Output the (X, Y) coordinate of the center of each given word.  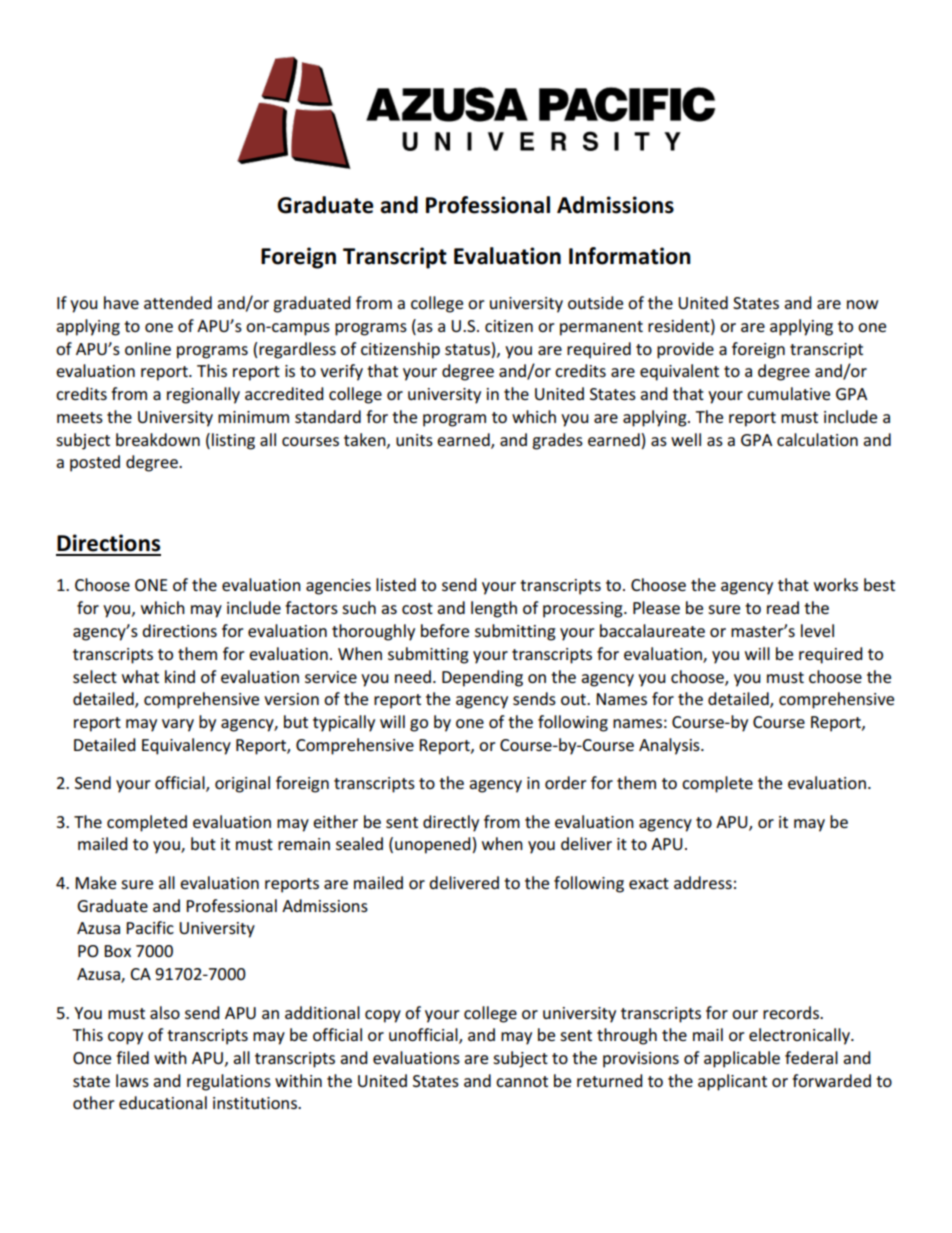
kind (180, 676)
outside (595, 302)
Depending (482, 678)
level (817, 630)
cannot (522, 1081)
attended (178, 302)
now (862, 304)
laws (132, 1080)
